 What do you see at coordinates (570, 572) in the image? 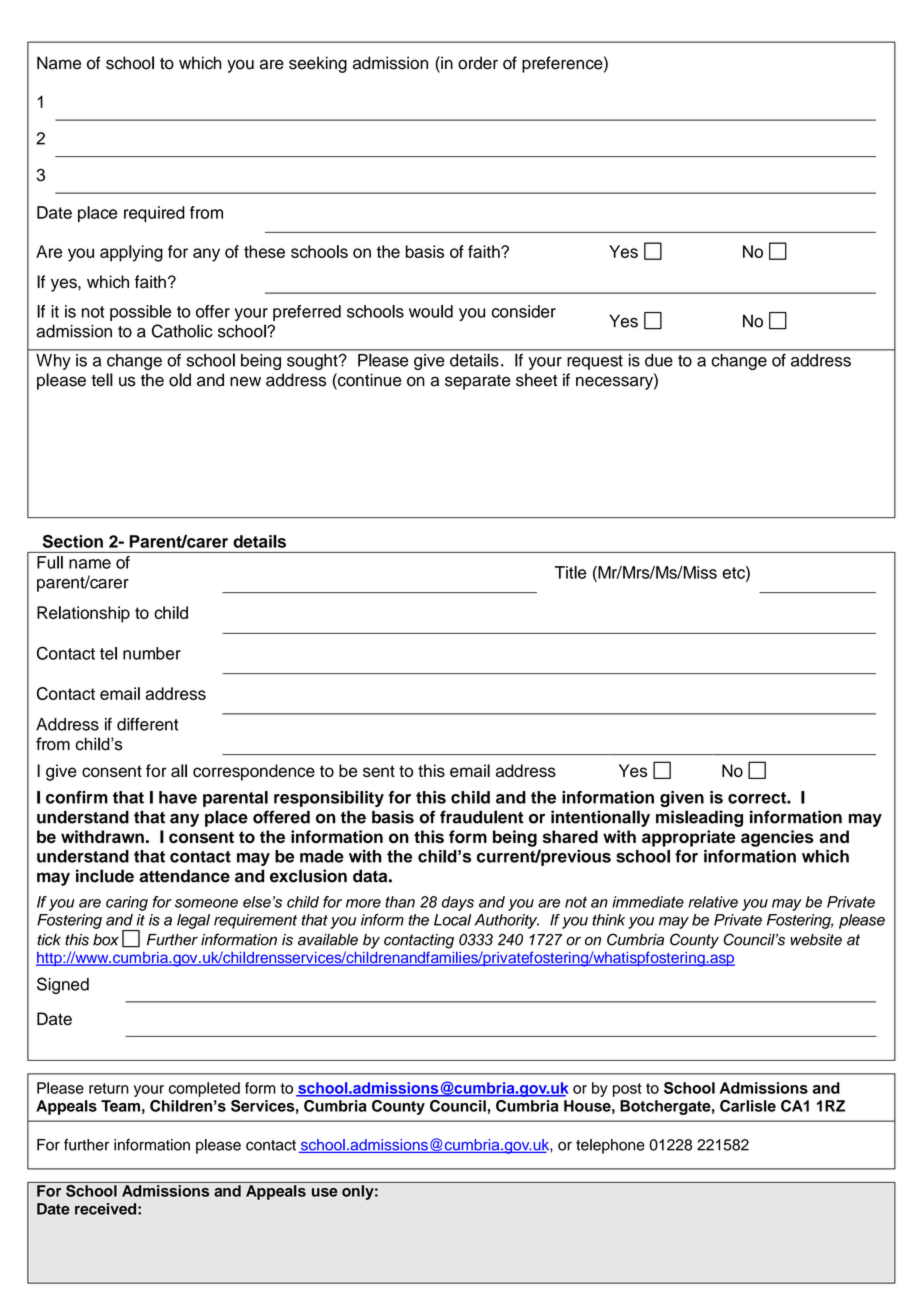
I see `Title` at bounding box center [570, 572].
